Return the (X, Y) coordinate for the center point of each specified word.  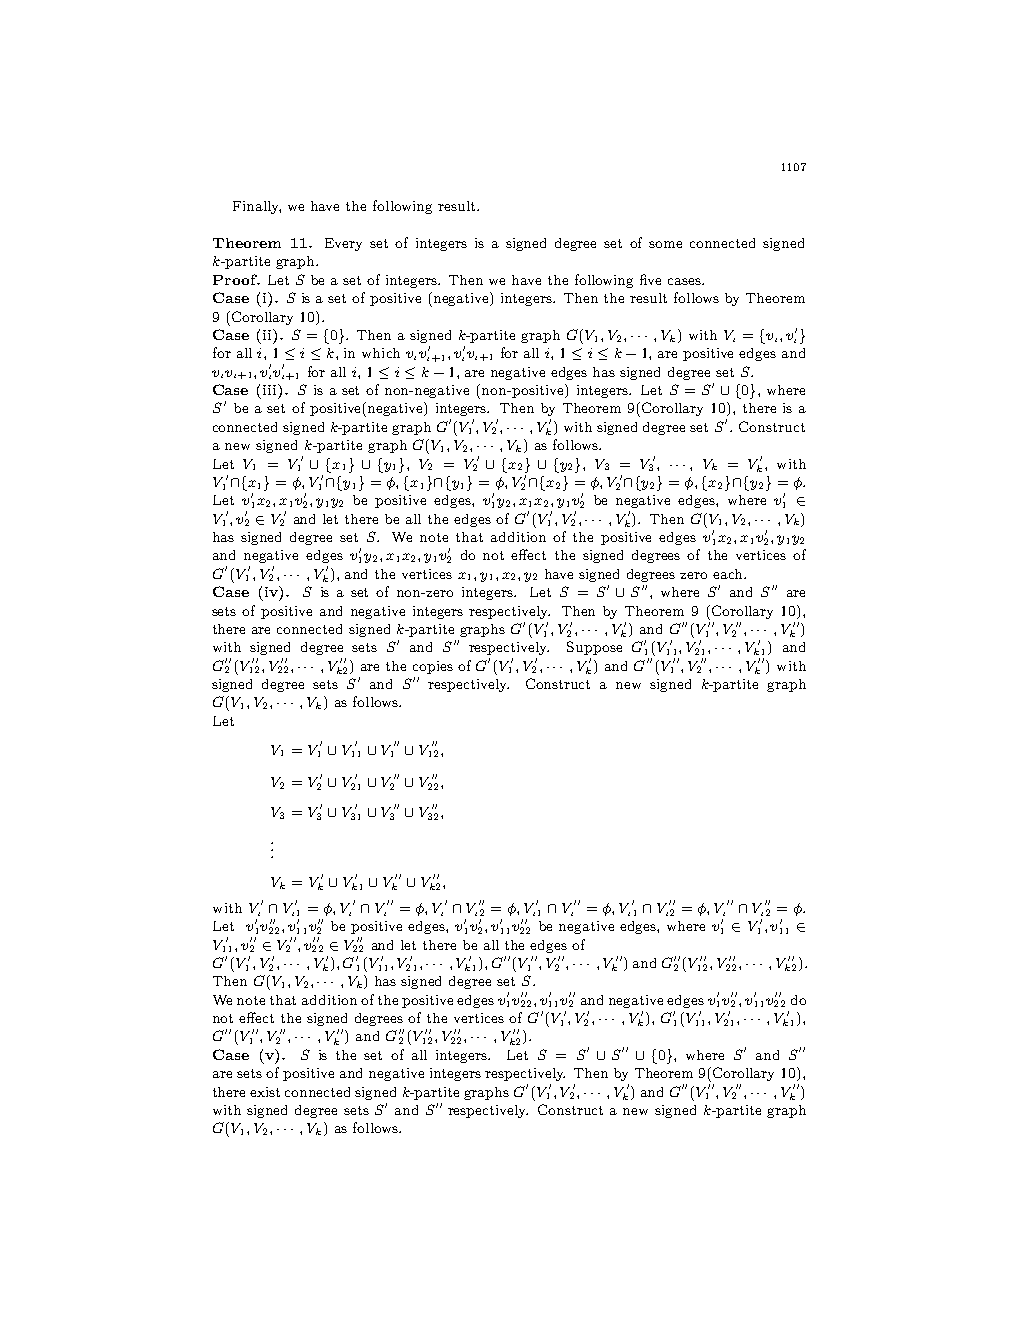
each (729, 574)
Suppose (594, 648)
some (665, 244)
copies (433, 667)
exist (265, 1092)
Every (343, 244)
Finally (257, 207)
